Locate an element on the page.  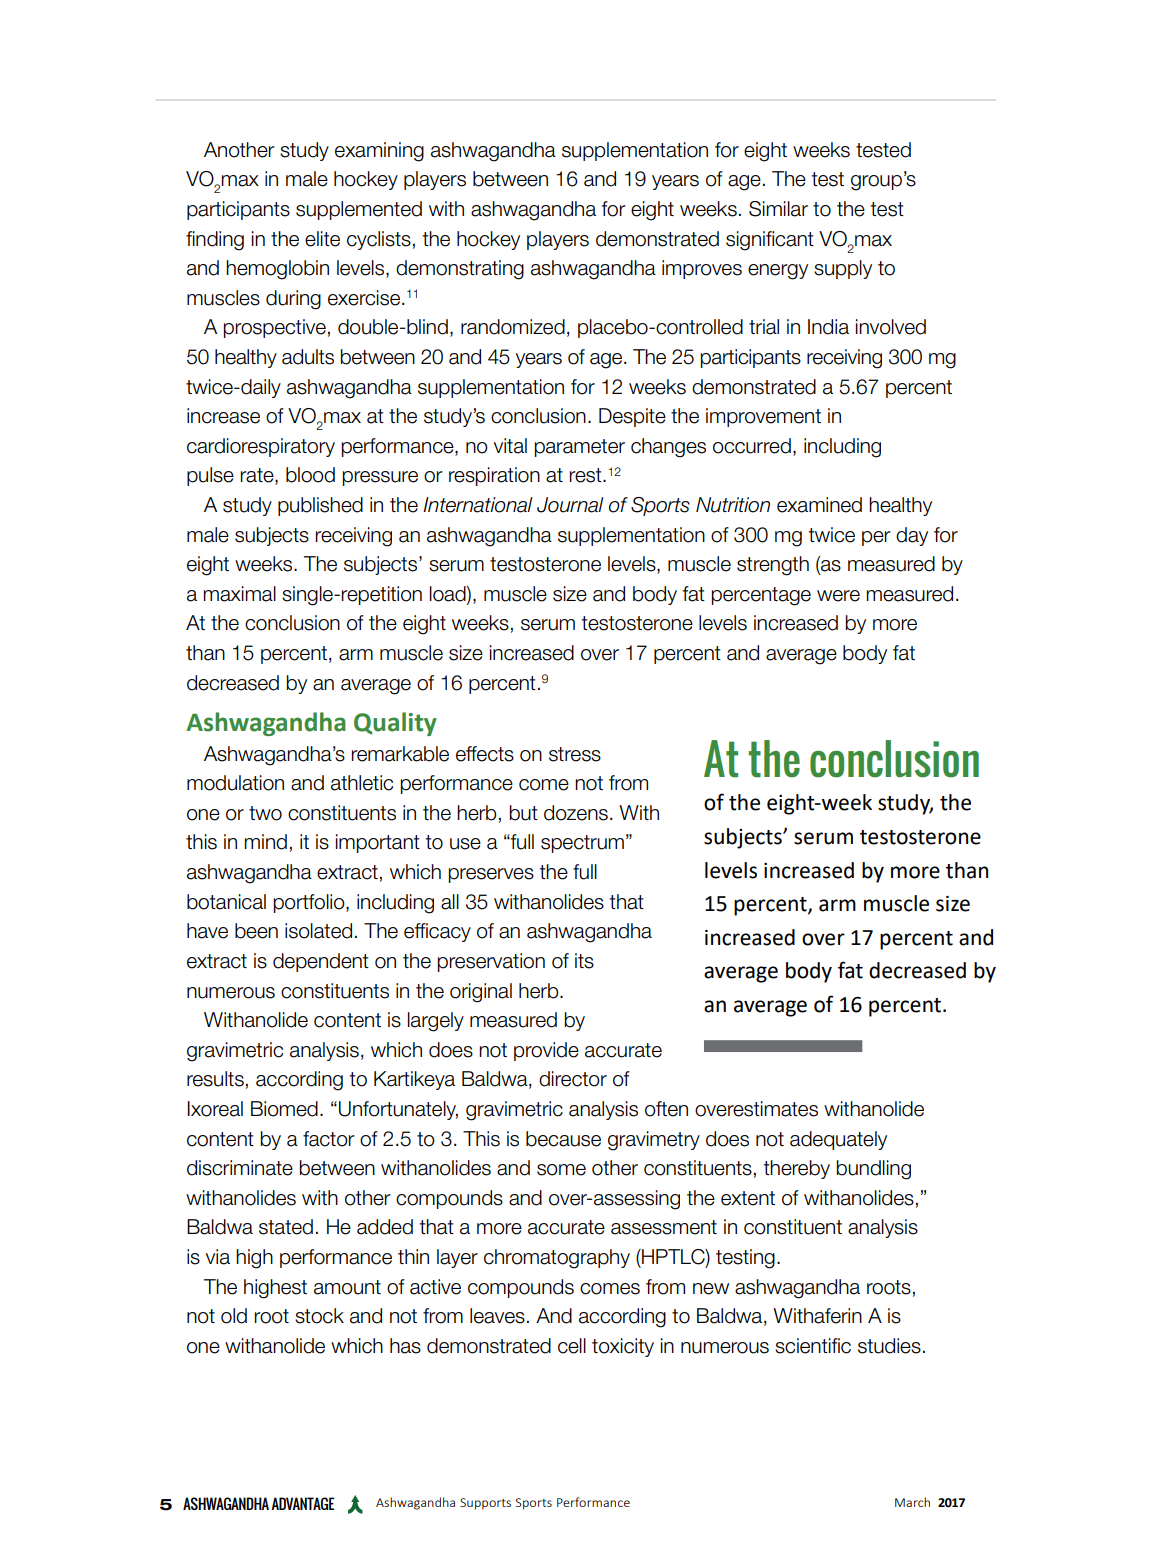
mind is located at coordinates (265, 842).
